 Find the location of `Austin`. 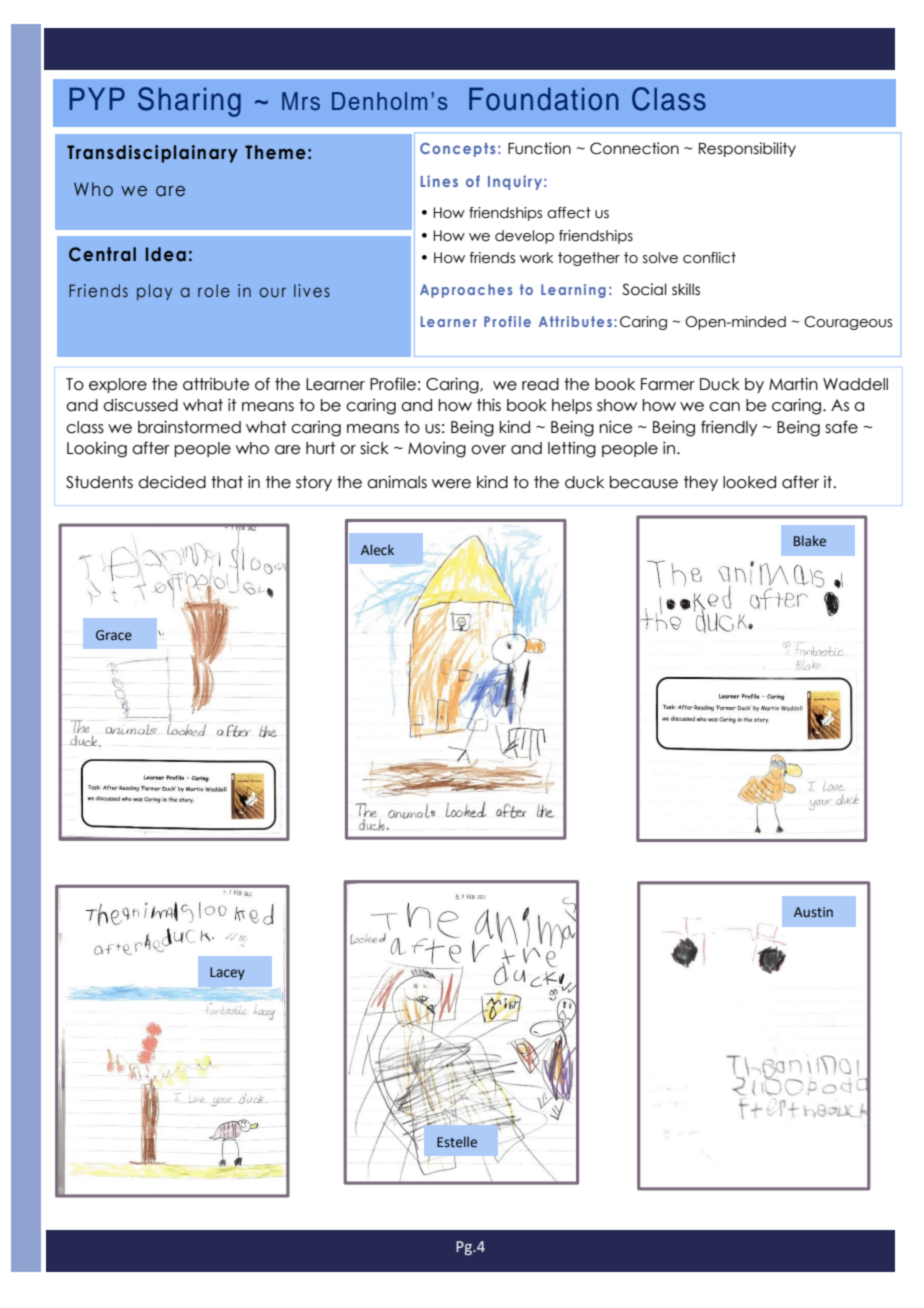

Austin is located at coordinates (813, 912).
